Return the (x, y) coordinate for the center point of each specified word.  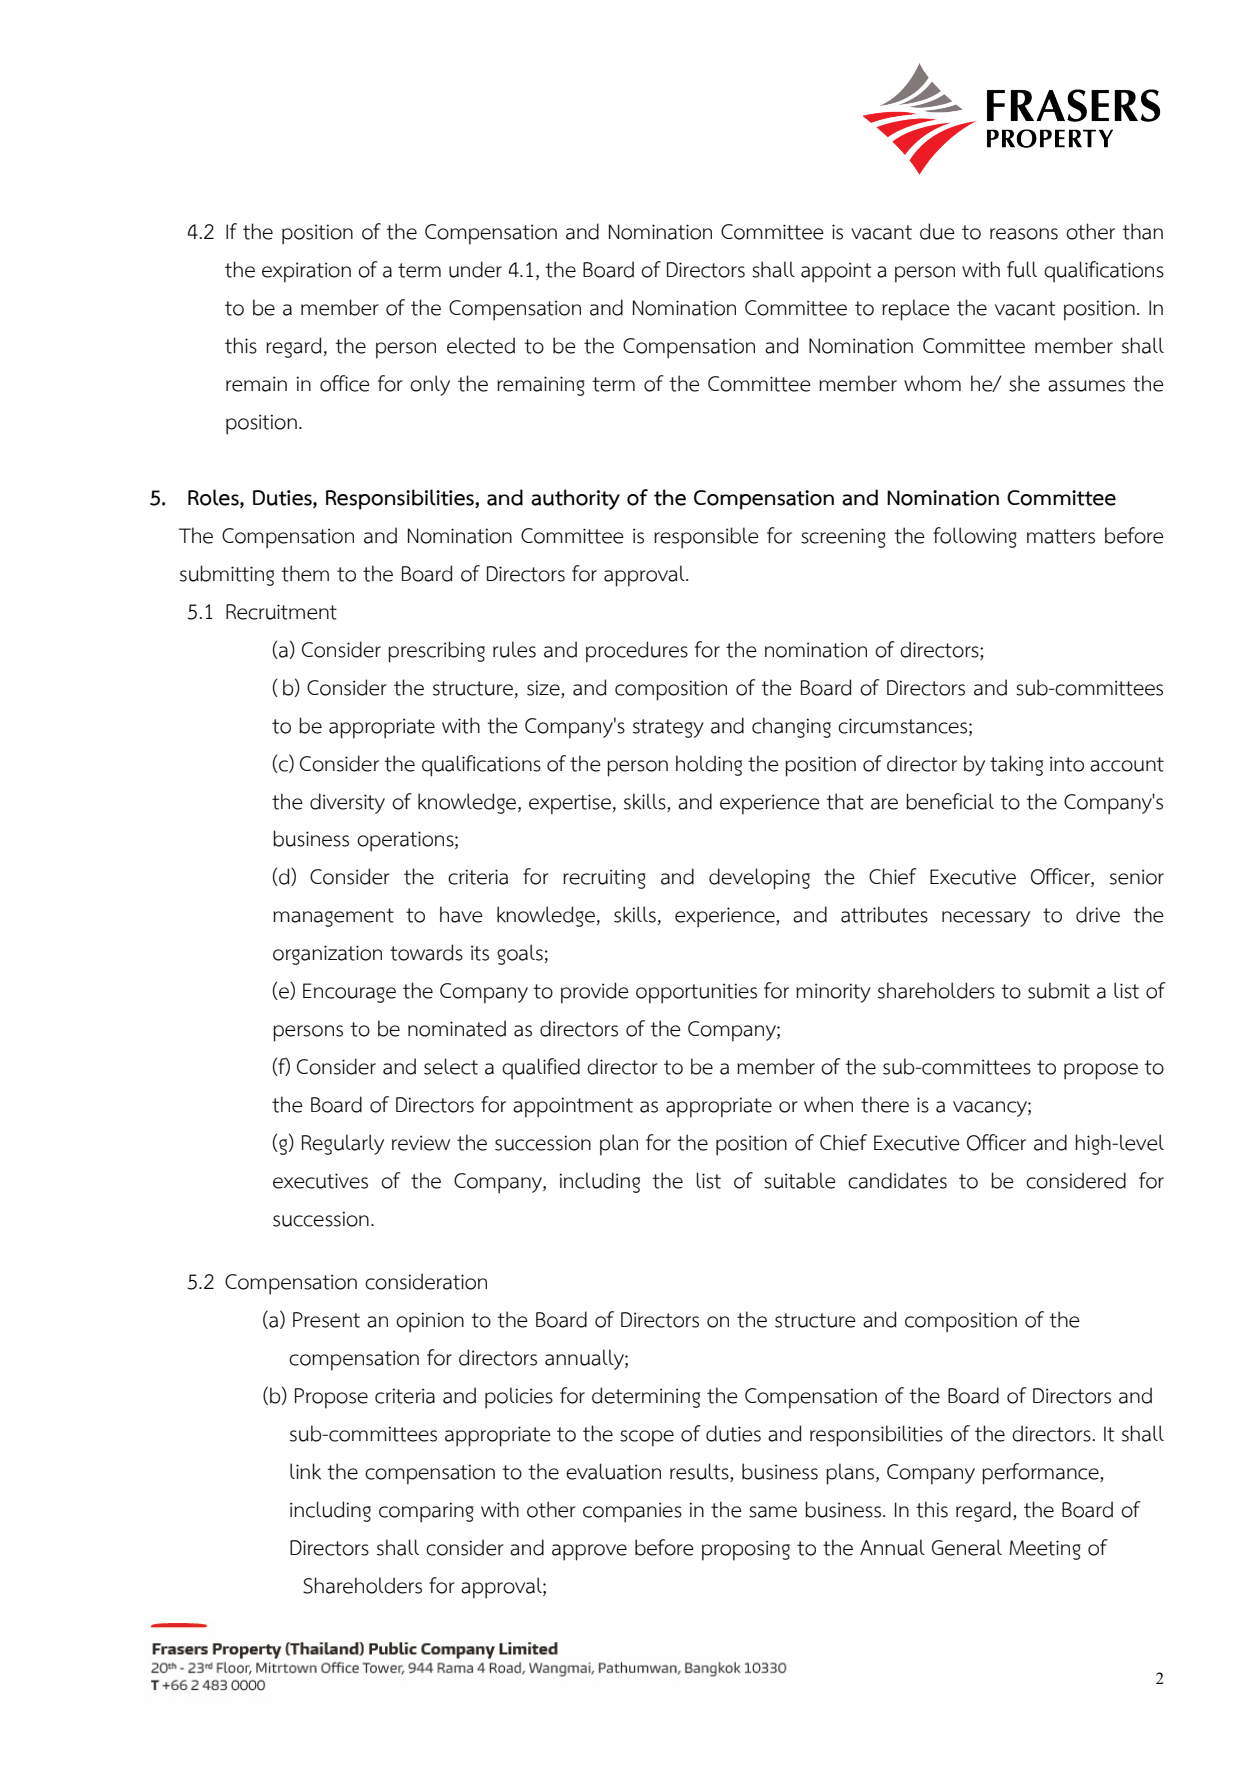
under (475, 269)
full (1022, 269)
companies (632, 1512)
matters (1061, 536)
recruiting (604, 879)
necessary (986, 919)
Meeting (1045, 1550)
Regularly (343, 1144)
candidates (897, 1180)
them (305, 573)
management (333, 917)
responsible (706, 538)
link (305, 1471)
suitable (800, 1180)
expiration (306, 272)
